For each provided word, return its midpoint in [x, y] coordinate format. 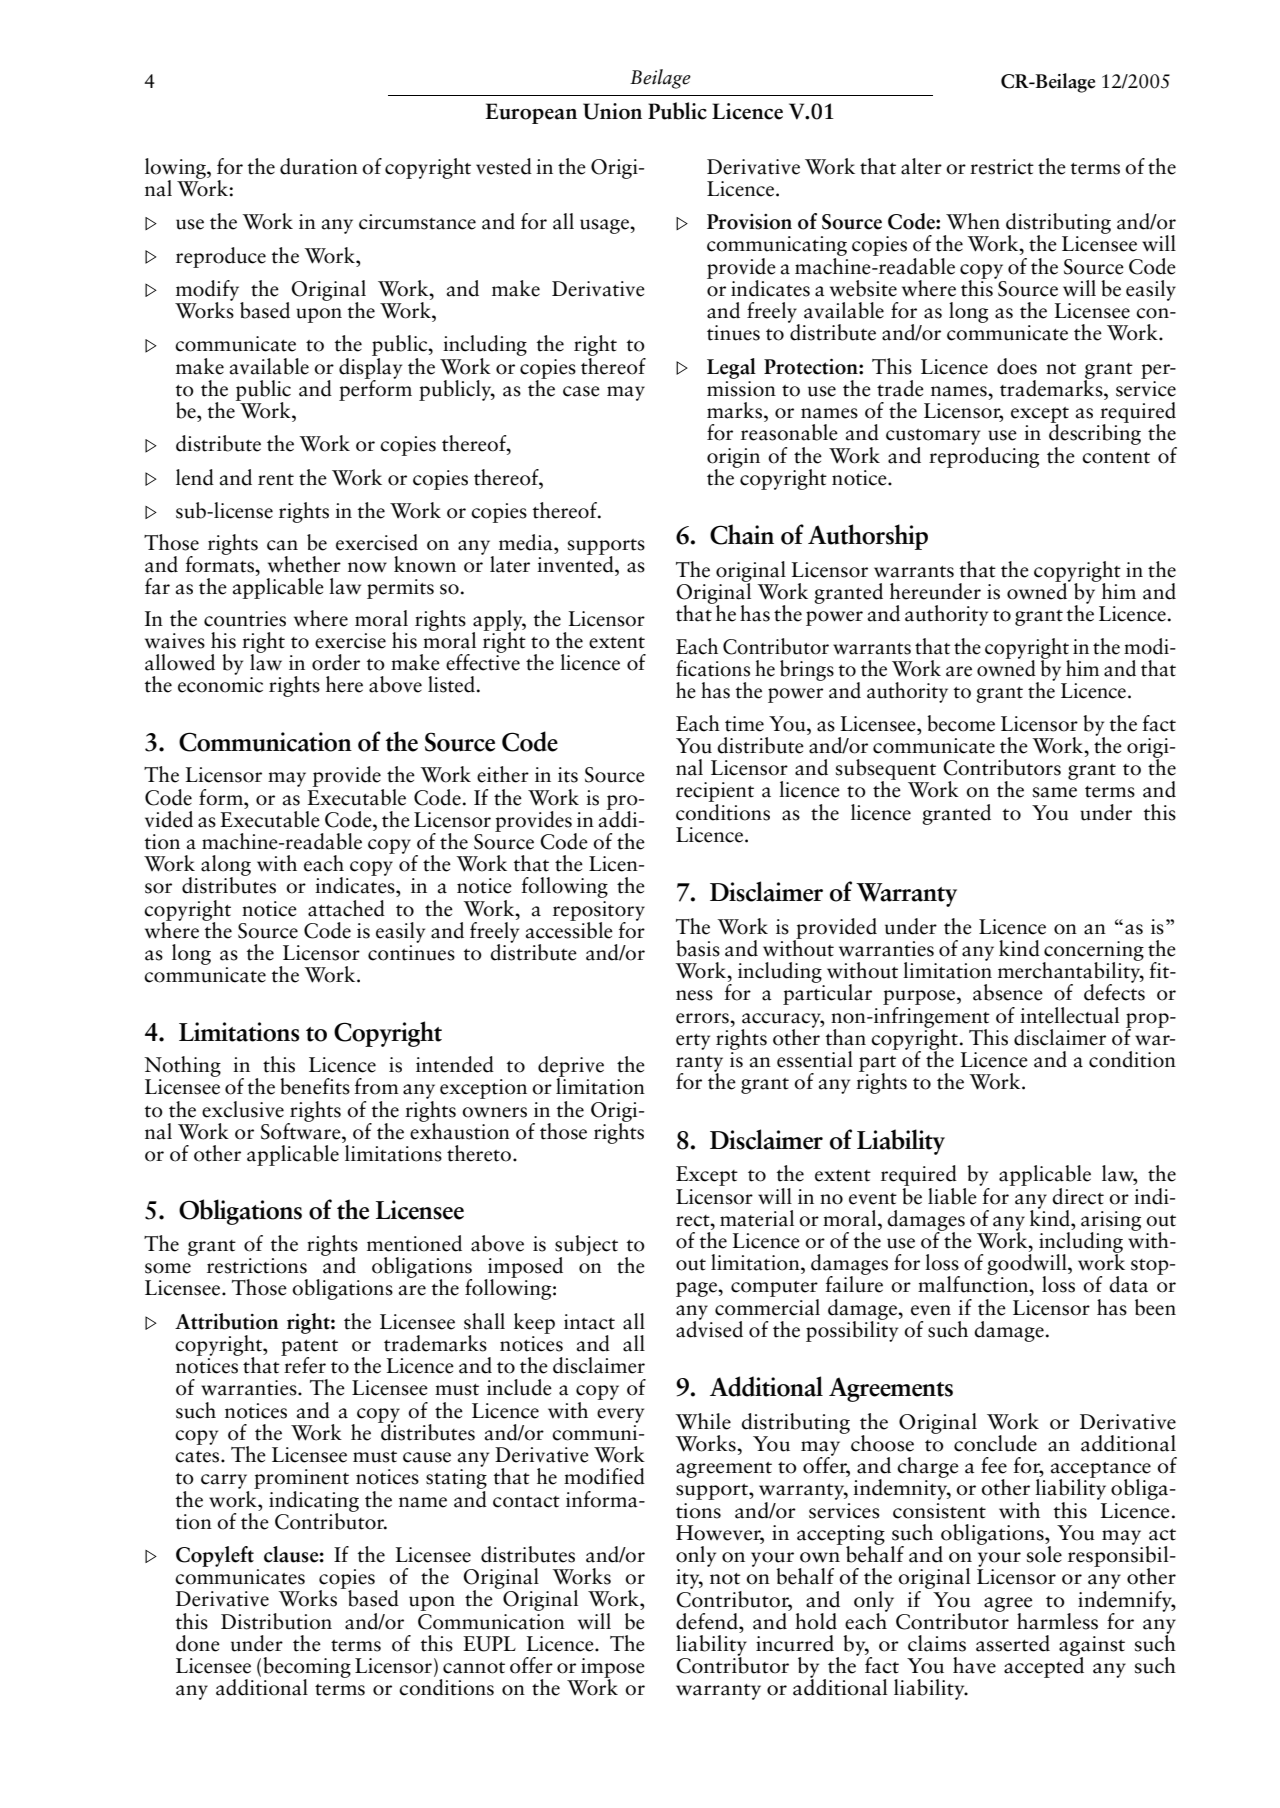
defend [708, 1621]
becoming [307, 1668]
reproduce [221, 257]
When [973, 221]
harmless [1057, 1621]
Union [612, 111]
